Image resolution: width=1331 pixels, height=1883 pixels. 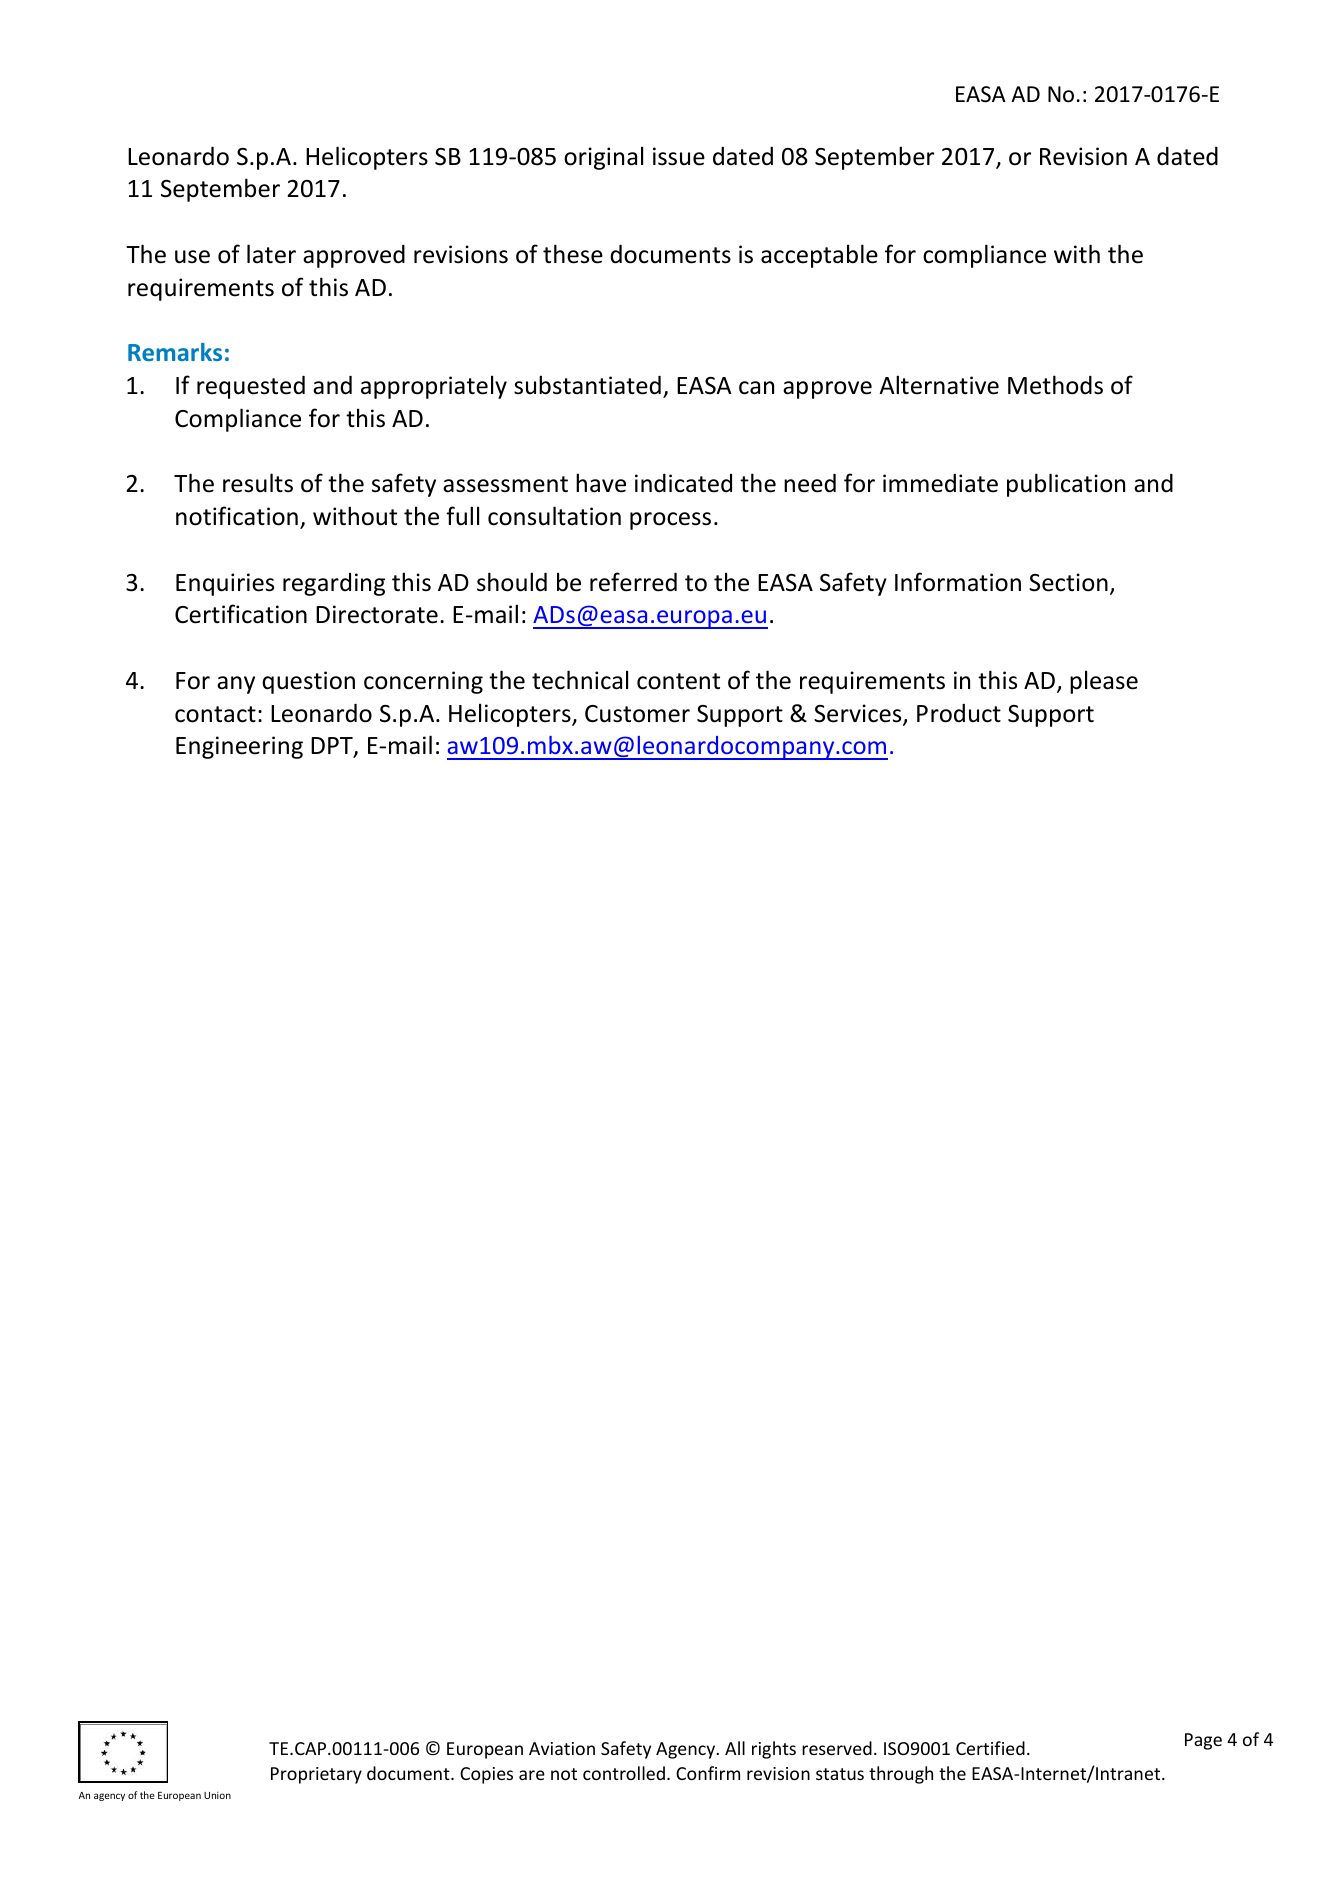 What do you see at coordinates (633, 582) in the screenshot?
I see `referred` at bounding box center [633, 582].
